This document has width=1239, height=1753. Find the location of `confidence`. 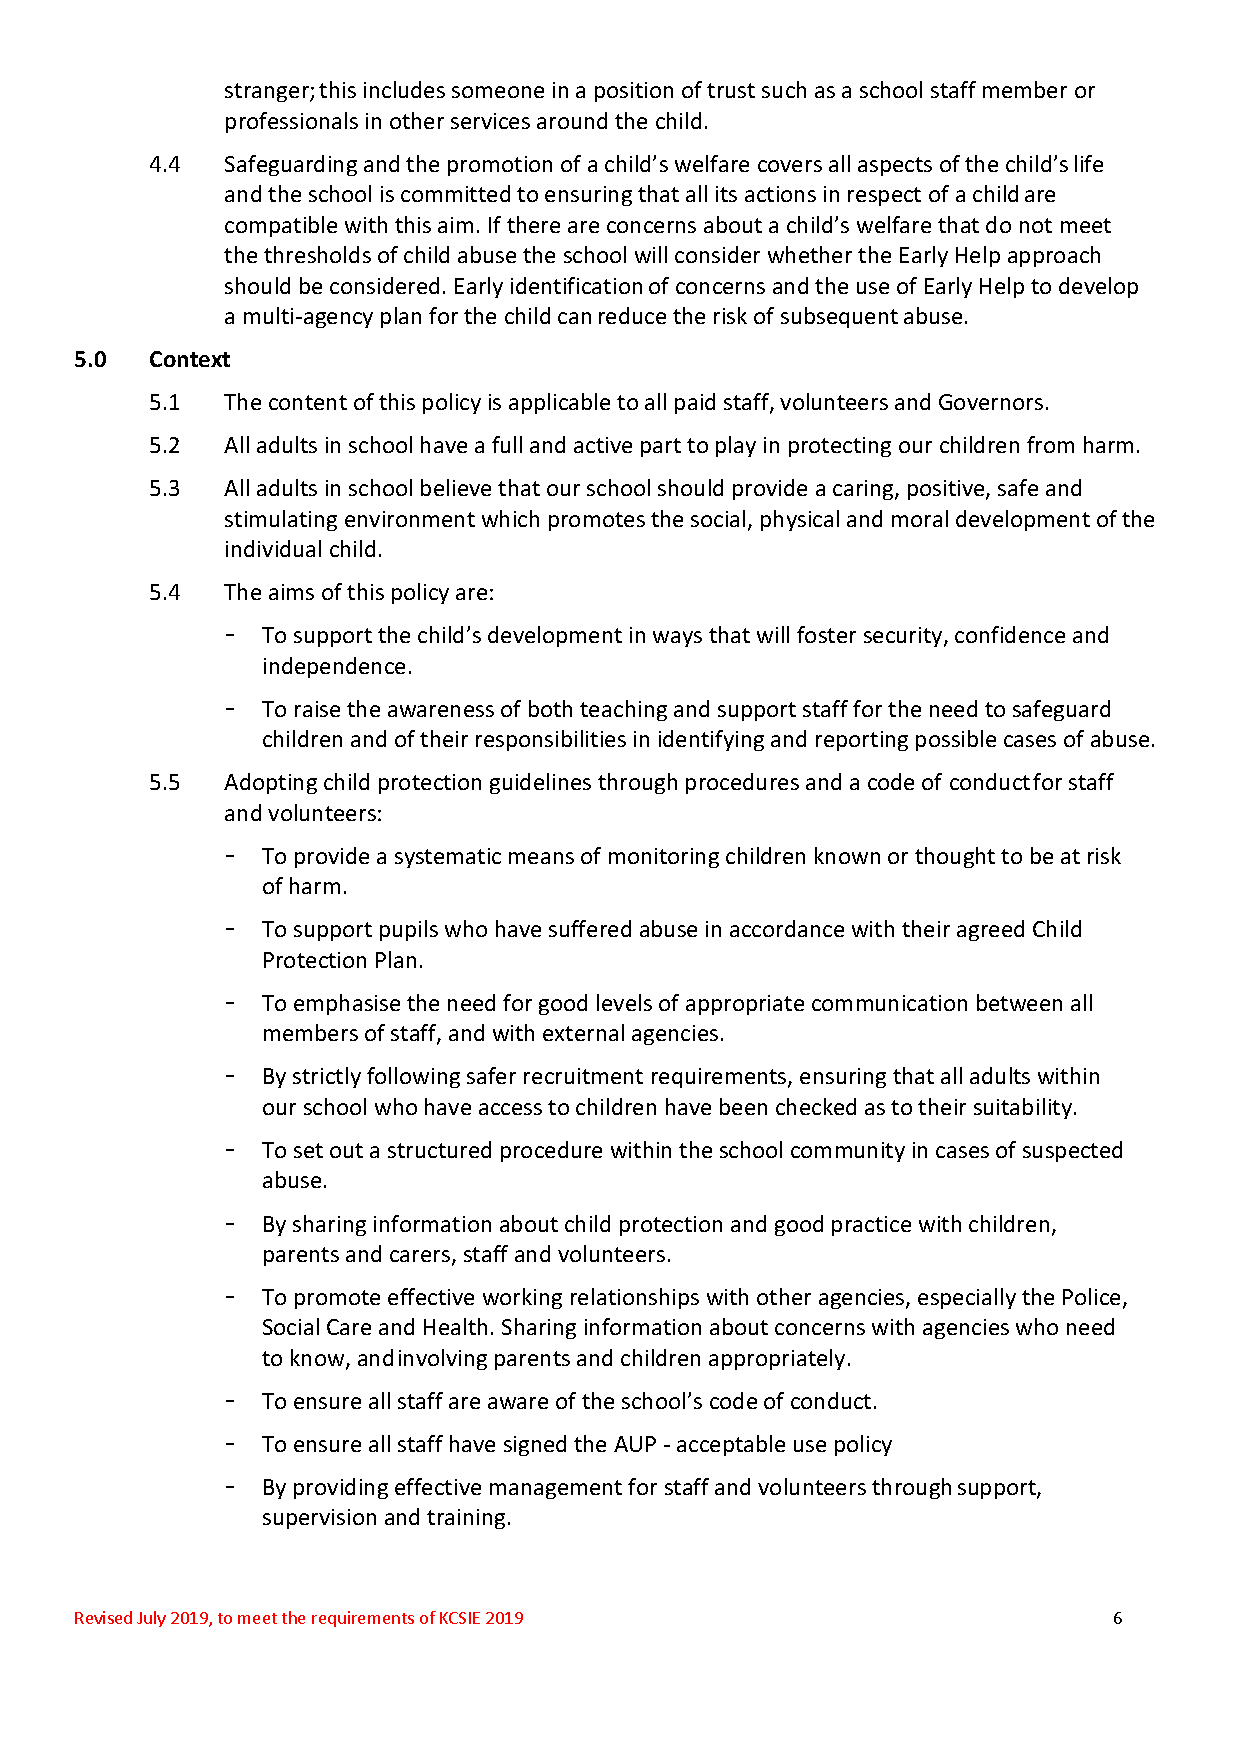

confidence is located at coordinates (1010, 634).
